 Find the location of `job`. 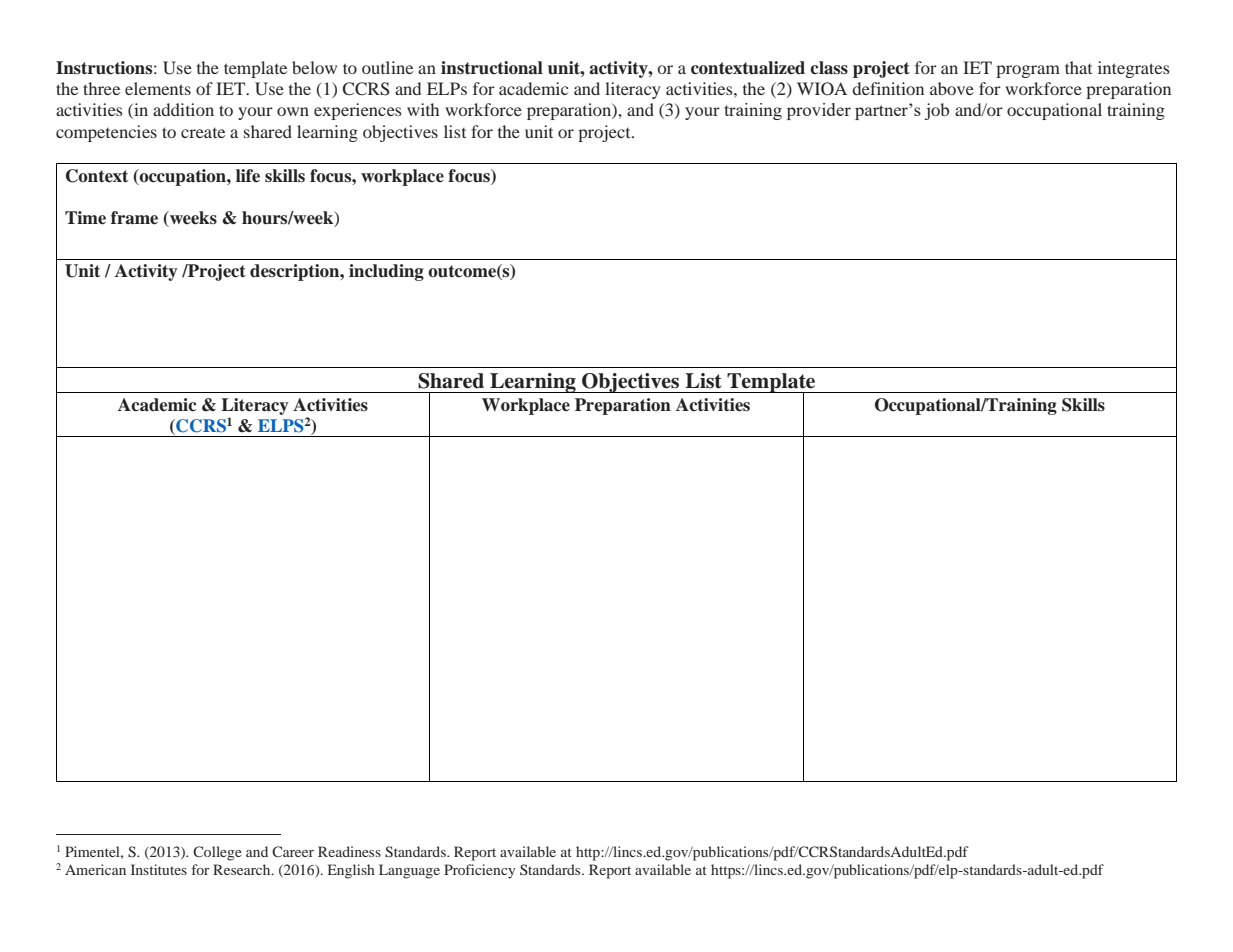

job is located at coordinates (937, 111).
